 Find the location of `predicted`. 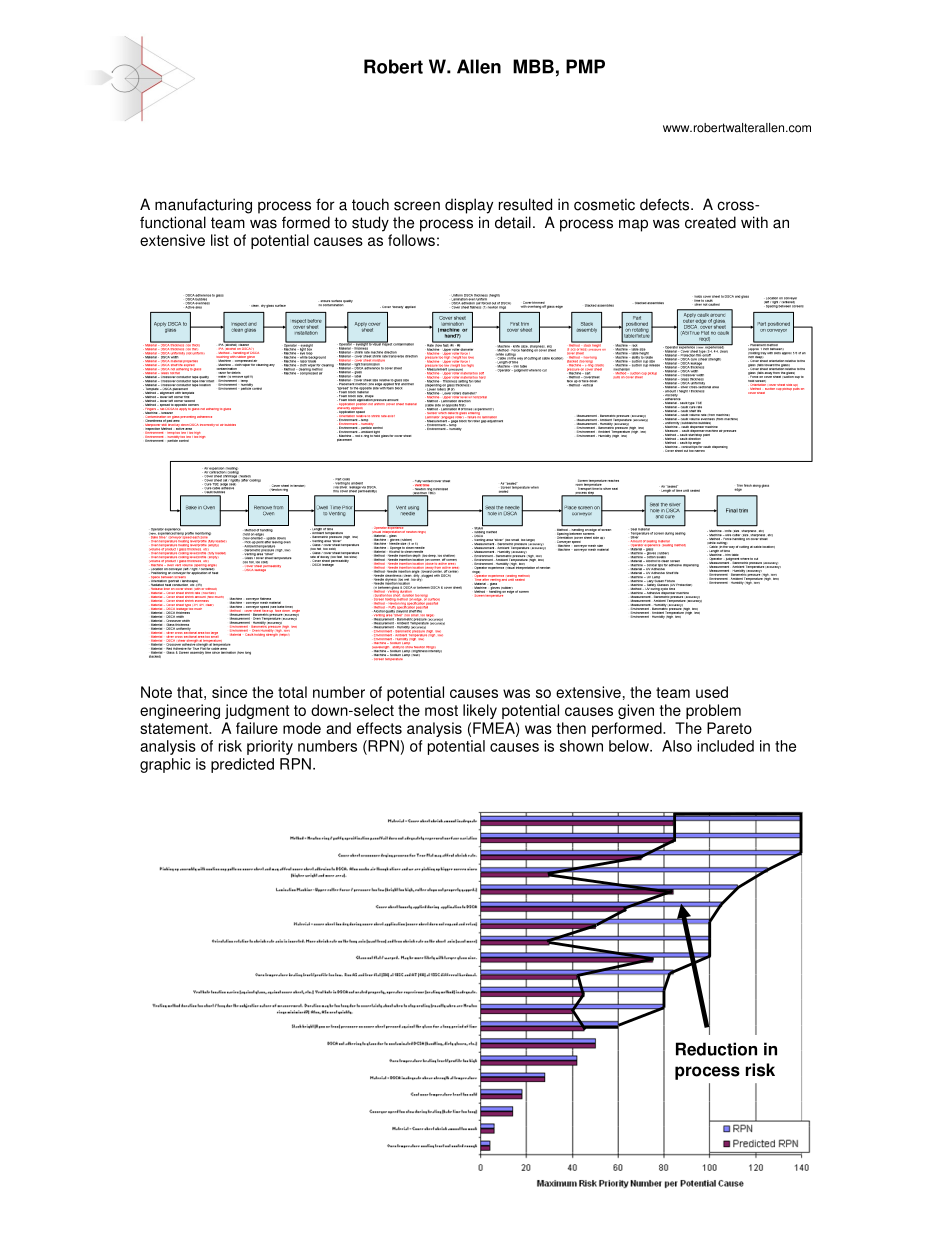

predicted is located at coordinates (242, 765).
